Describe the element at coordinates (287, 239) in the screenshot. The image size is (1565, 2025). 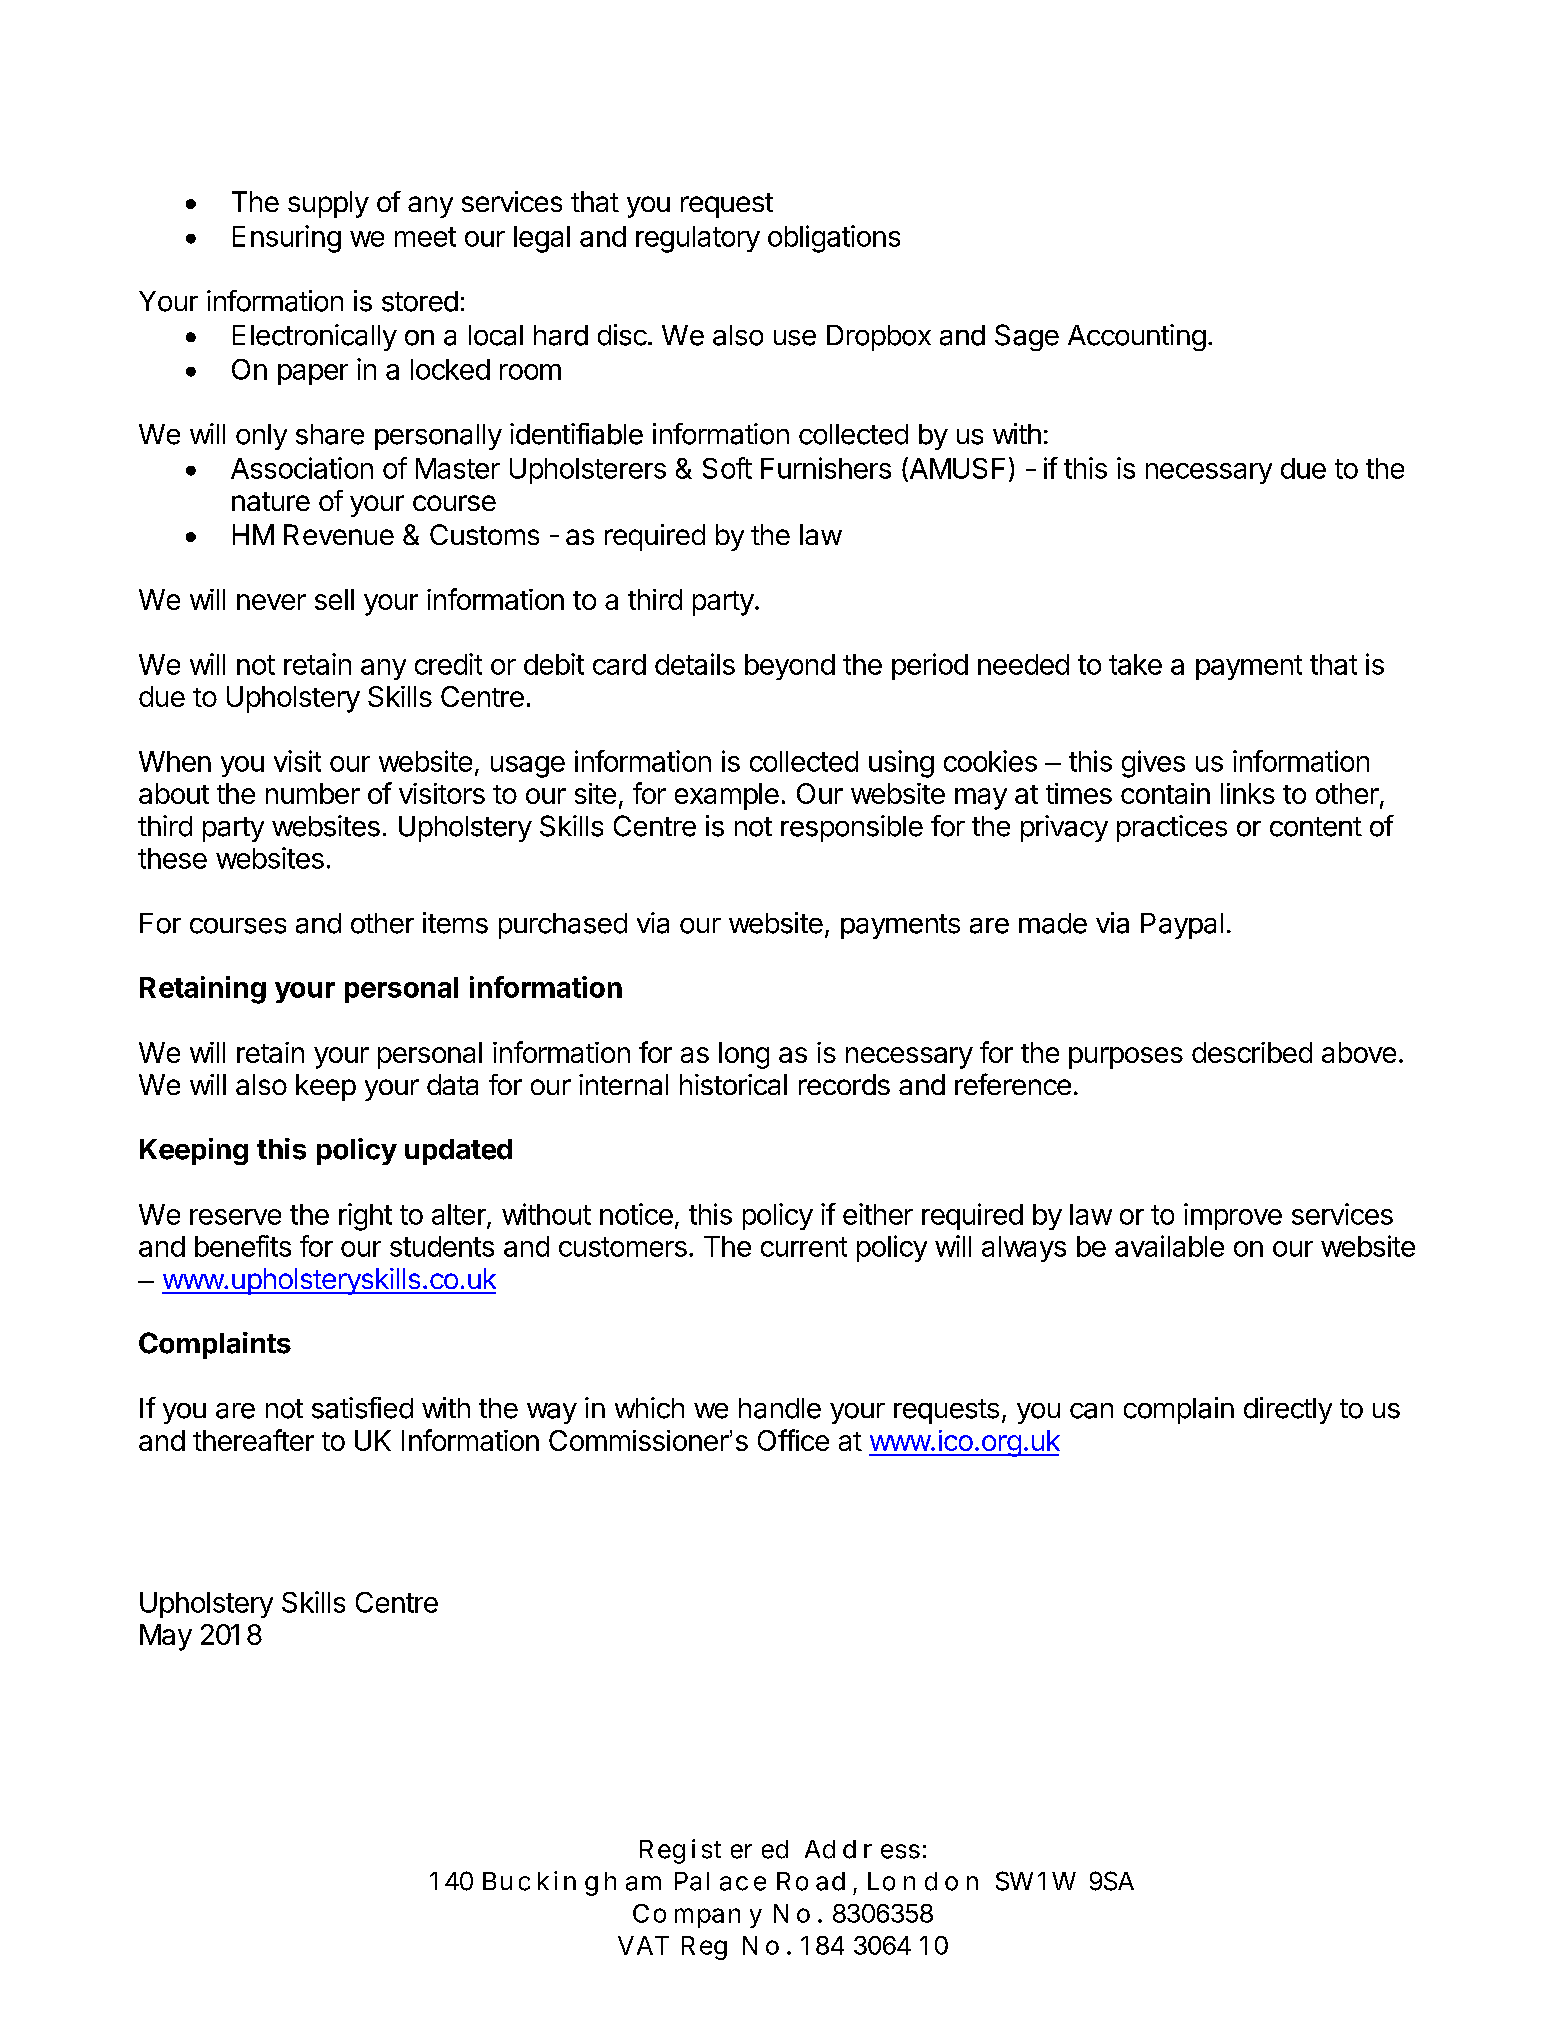
I see `Ensuring` at that location.
